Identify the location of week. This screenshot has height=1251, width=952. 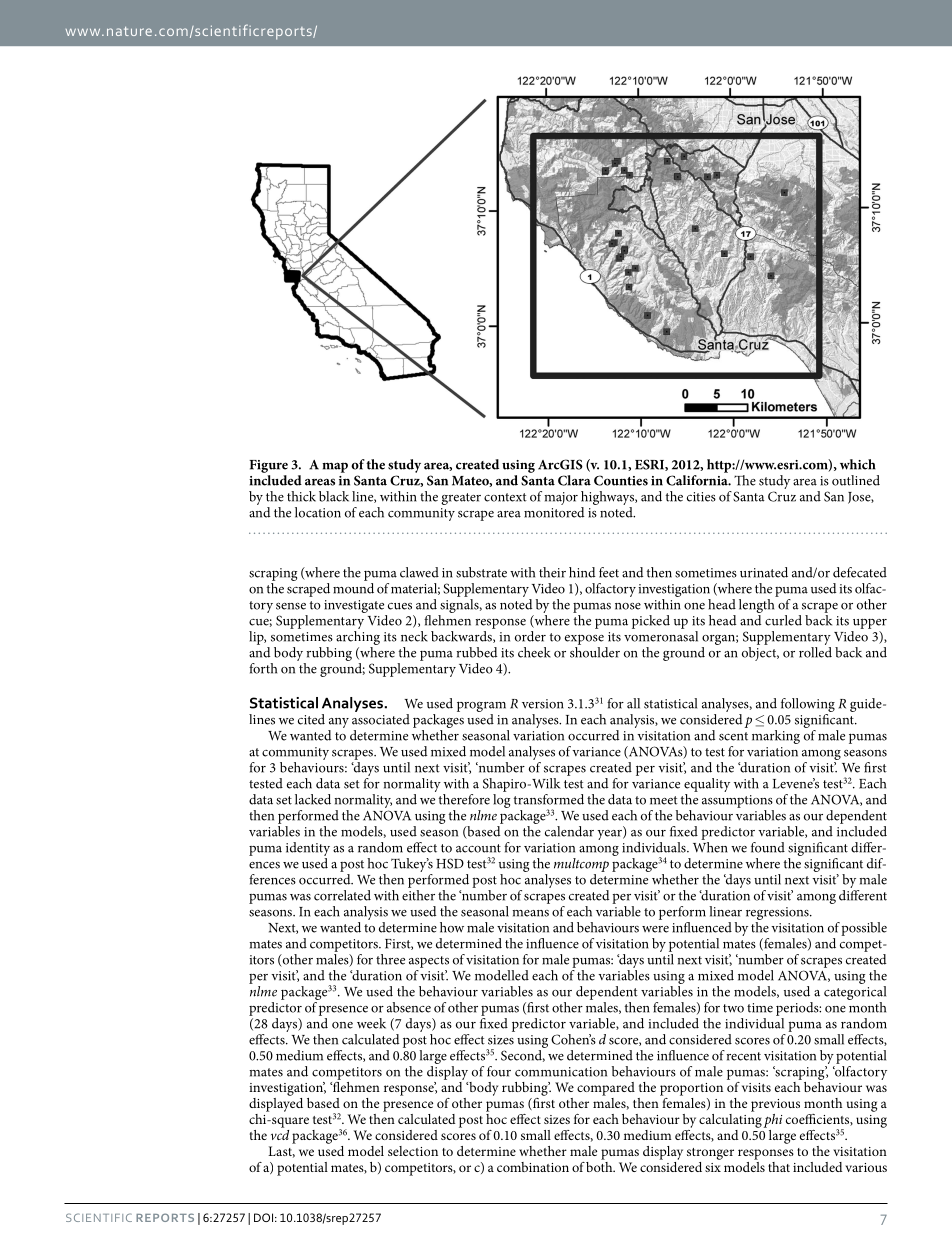
(371, 1023).
